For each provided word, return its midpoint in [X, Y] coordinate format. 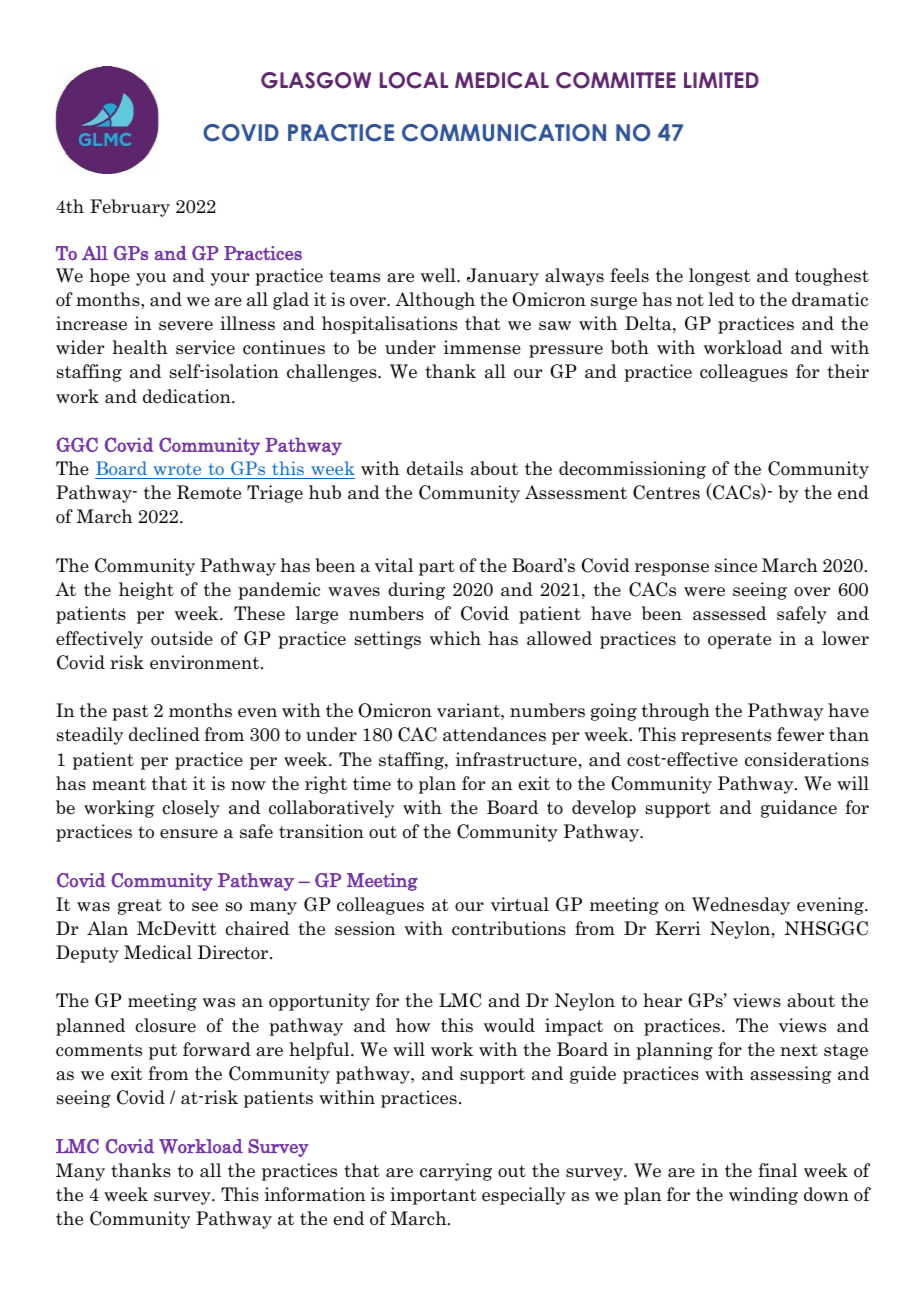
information [315, 1194]
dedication [188, 396]
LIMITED [721, 80]
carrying [456, 1172]
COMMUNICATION [504, 133]
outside [182, 638]
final [777, 1170]
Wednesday [741, 906]
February [130, 208]
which [455, 638]
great [140, 907]
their [848, 371]
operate [739, 641]
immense [482, 347]
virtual [520, 904]
